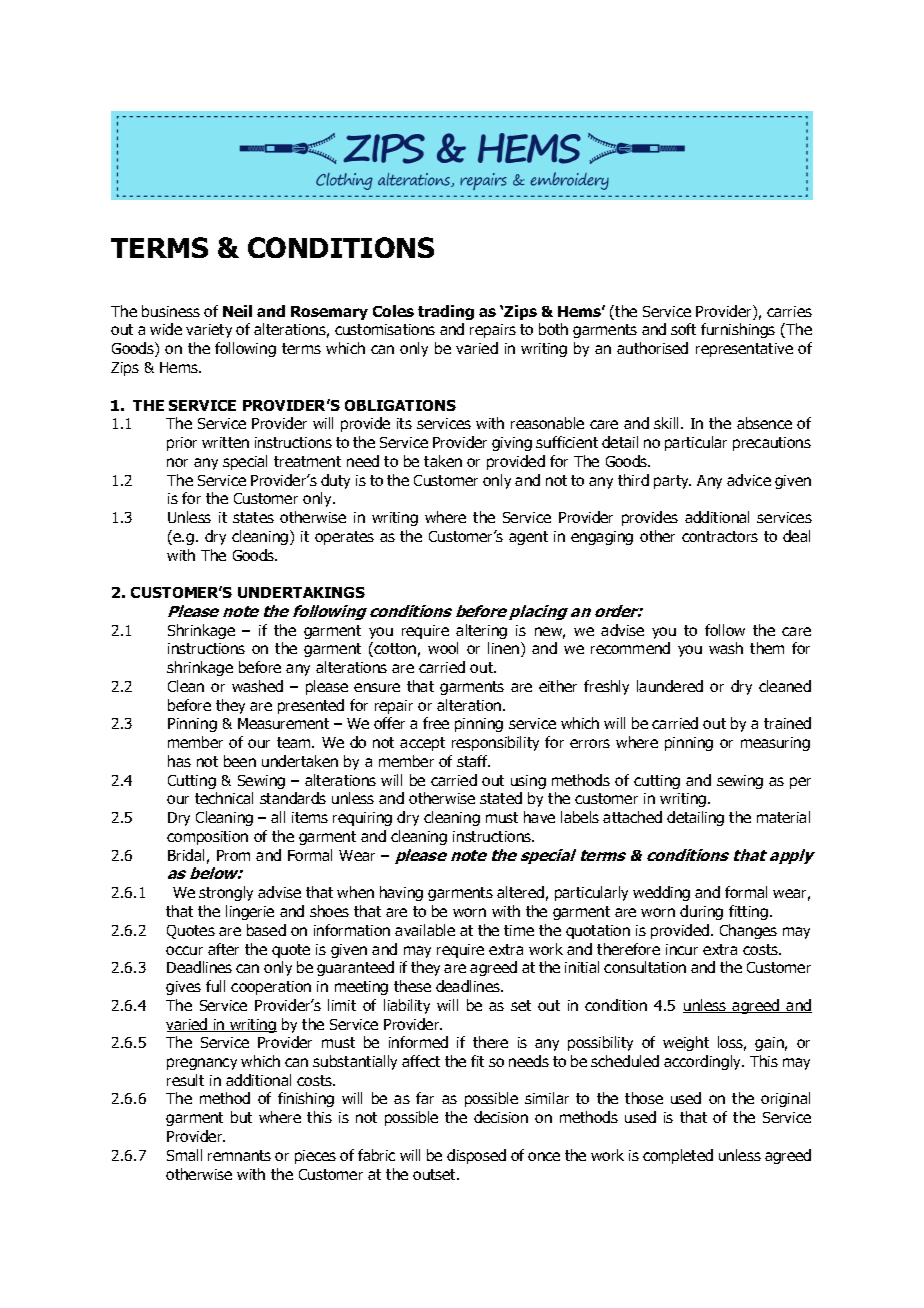  I want to click on altering, so click(481, 631).
